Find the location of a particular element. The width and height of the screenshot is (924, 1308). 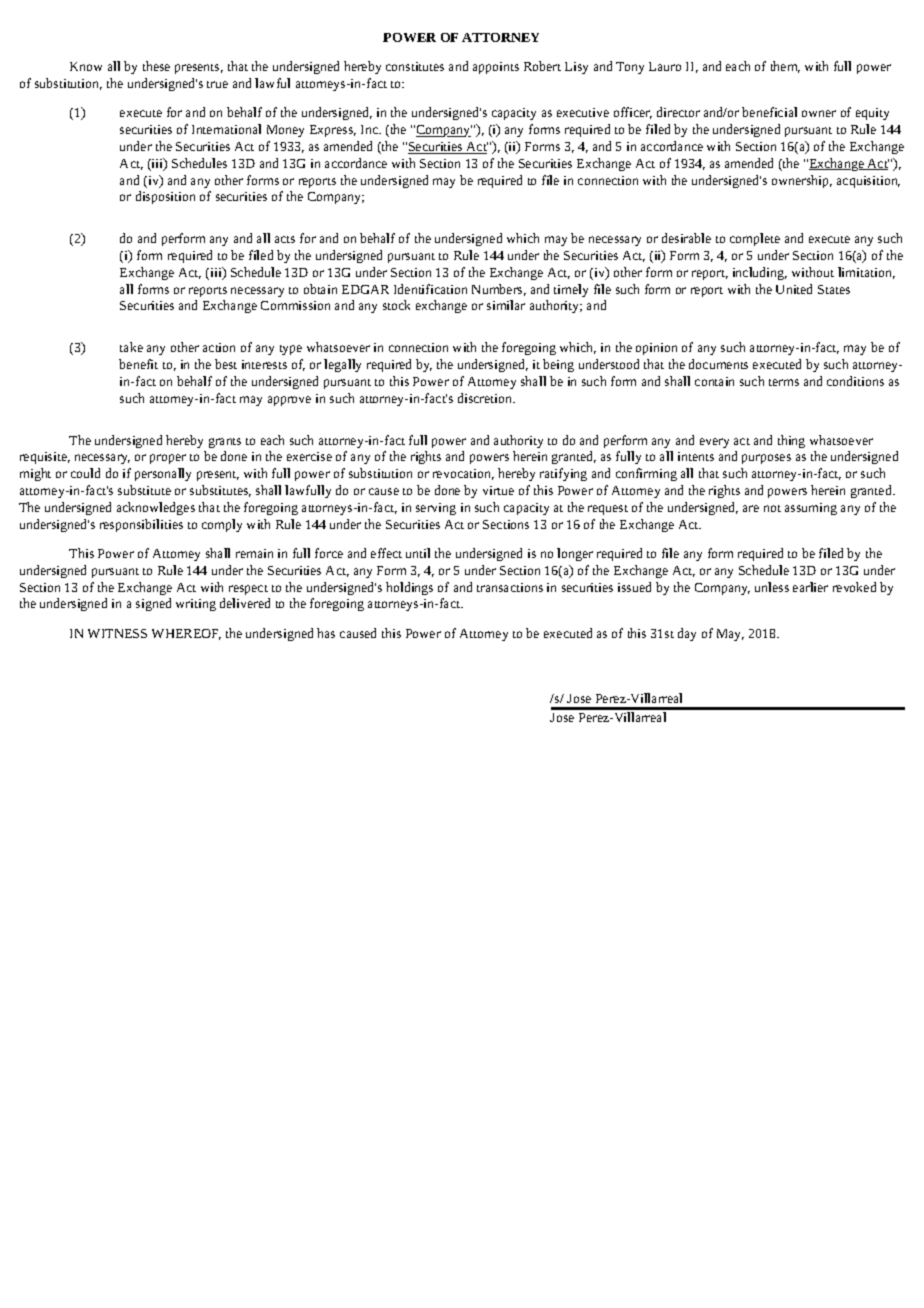

these is located at coordinates (156, 66).
